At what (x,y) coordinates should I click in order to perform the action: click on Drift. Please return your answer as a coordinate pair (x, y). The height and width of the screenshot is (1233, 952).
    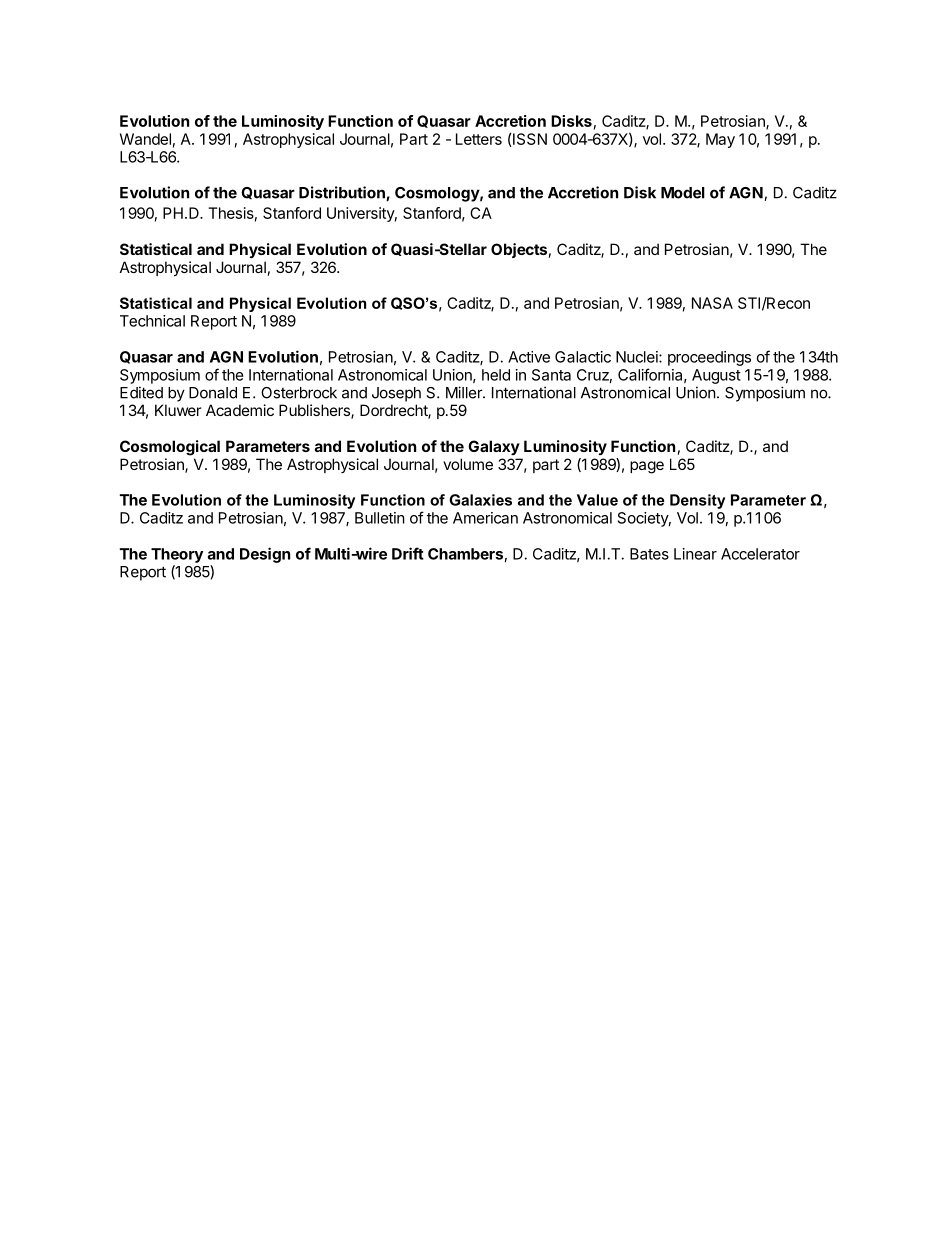
    Looking at the image, I should click on (408, 553).
